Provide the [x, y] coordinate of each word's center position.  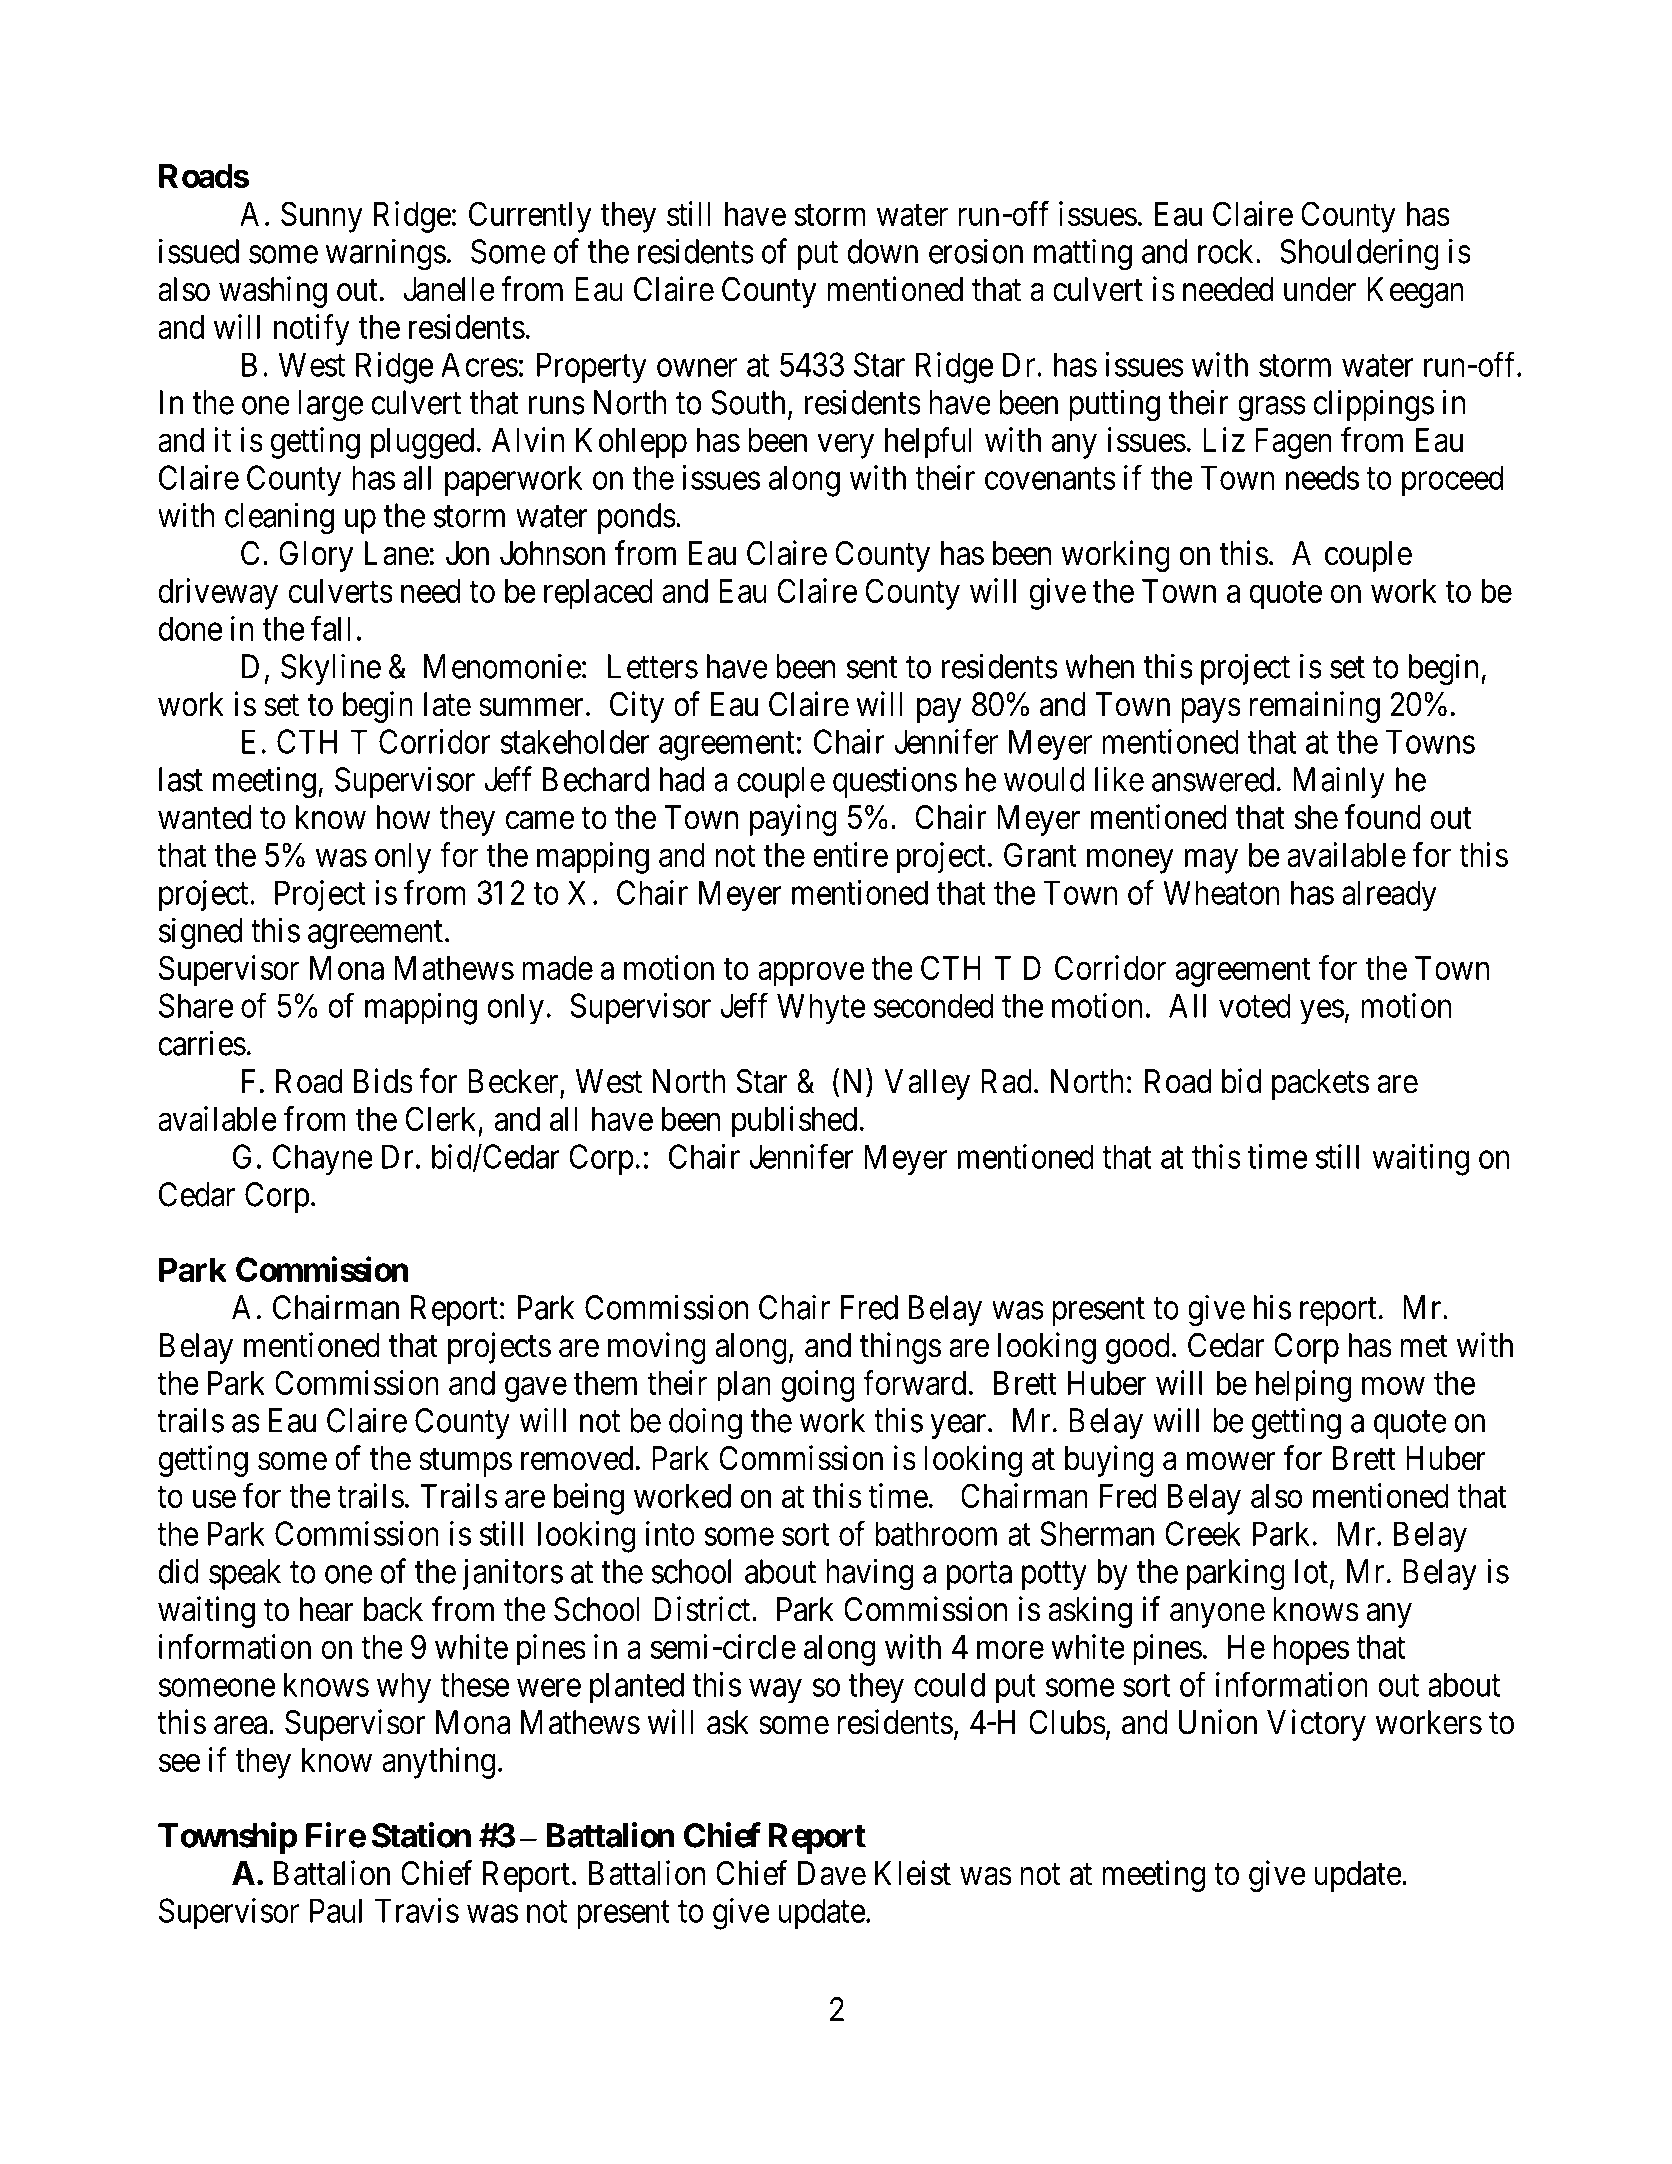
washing [273, 292]
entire [850, 854]
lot [1311, 1571]
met [1424, 1347]
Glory [316, 556]
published [794, 1122]
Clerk [440, 1118]
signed [200, 933]
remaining [1314, 707]
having [869, 1574]
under [1320, 289]
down [882, 251]
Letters [653, 666]
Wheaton [1221, 892]
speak [245, 1574]
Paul [336, 1910]
